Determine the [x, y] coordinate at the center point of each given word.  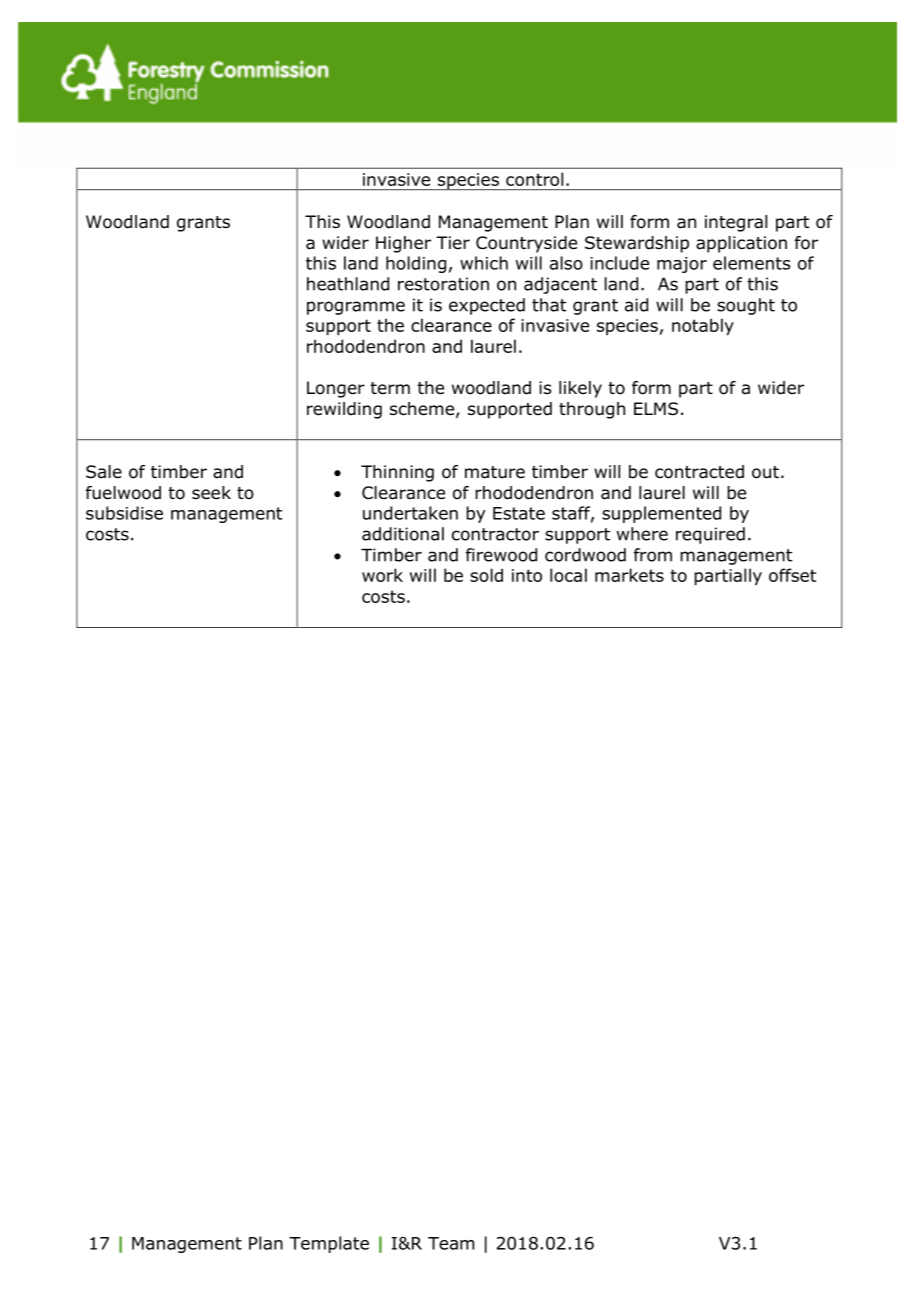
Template [329, 1244]
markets [629, 575]
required [710, 535]
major [682, 265]
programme [356, 308]
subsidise [124, 513]
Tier [453, 243]
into [527, 575]
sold [486, 575]
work [382, 575]
